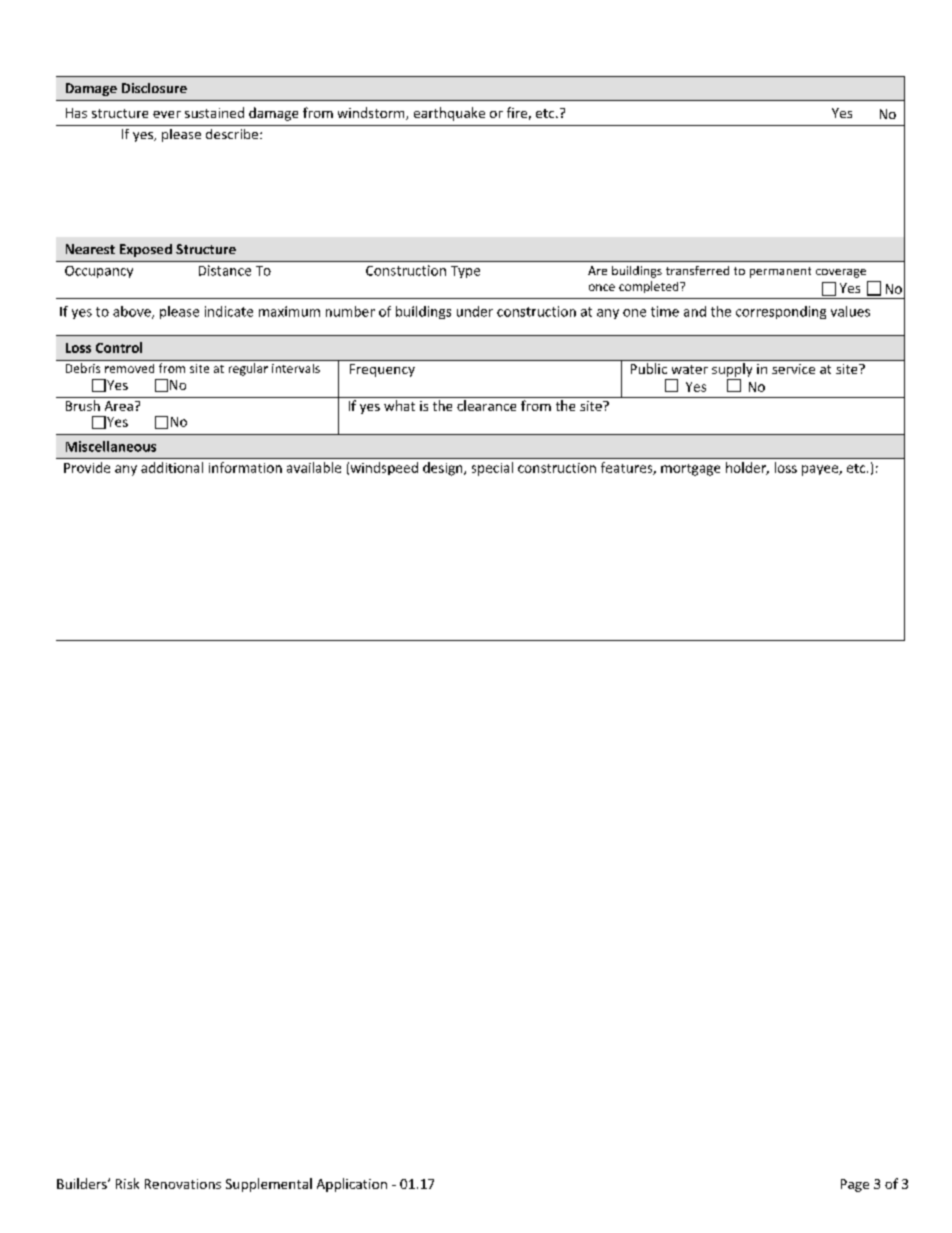  What do you see at coordinates (352, 1185) in the screenshot?
I see `Application` at bounding box center [352, 1185].
